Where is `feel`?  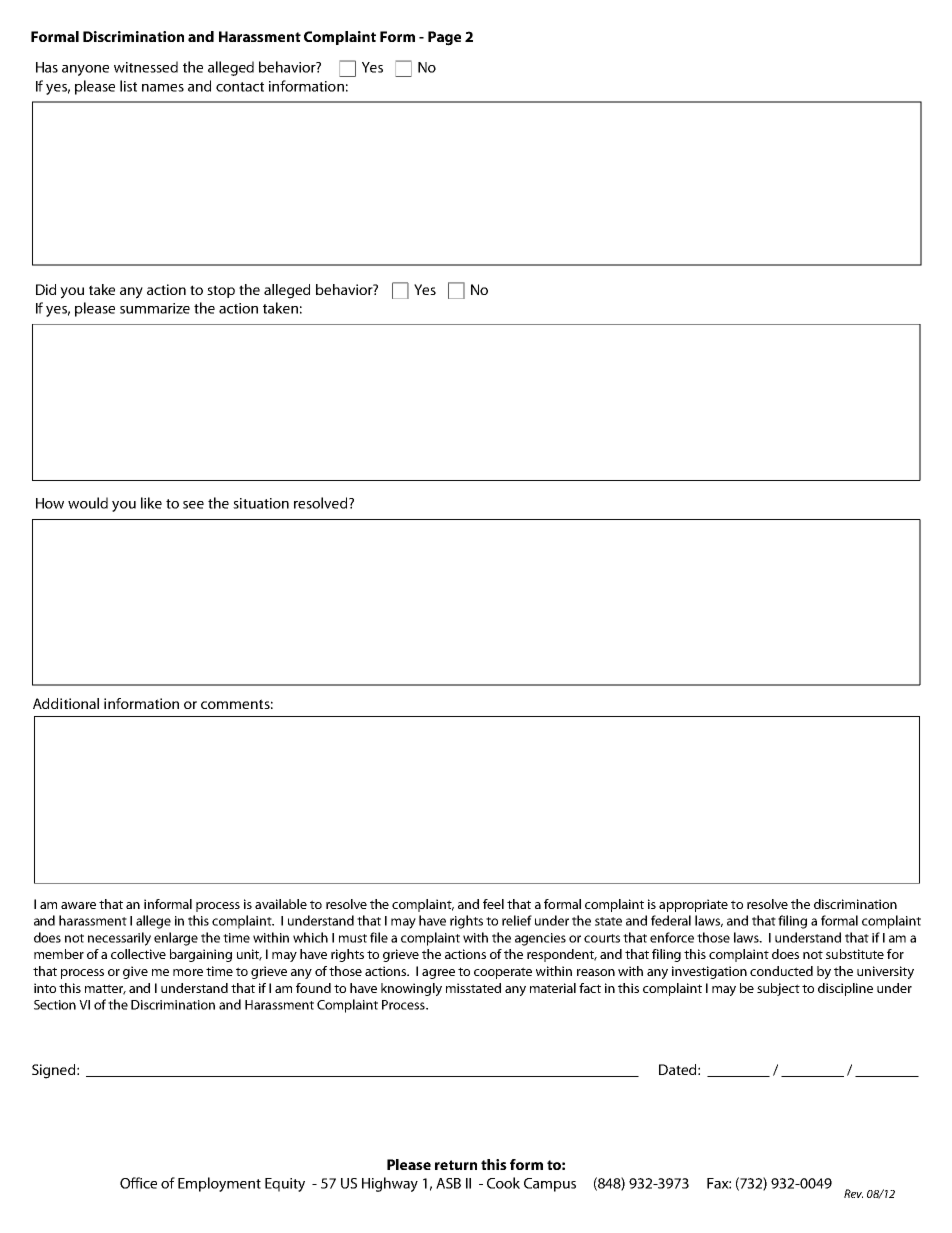
feel is located at coordinates (493, 904).
